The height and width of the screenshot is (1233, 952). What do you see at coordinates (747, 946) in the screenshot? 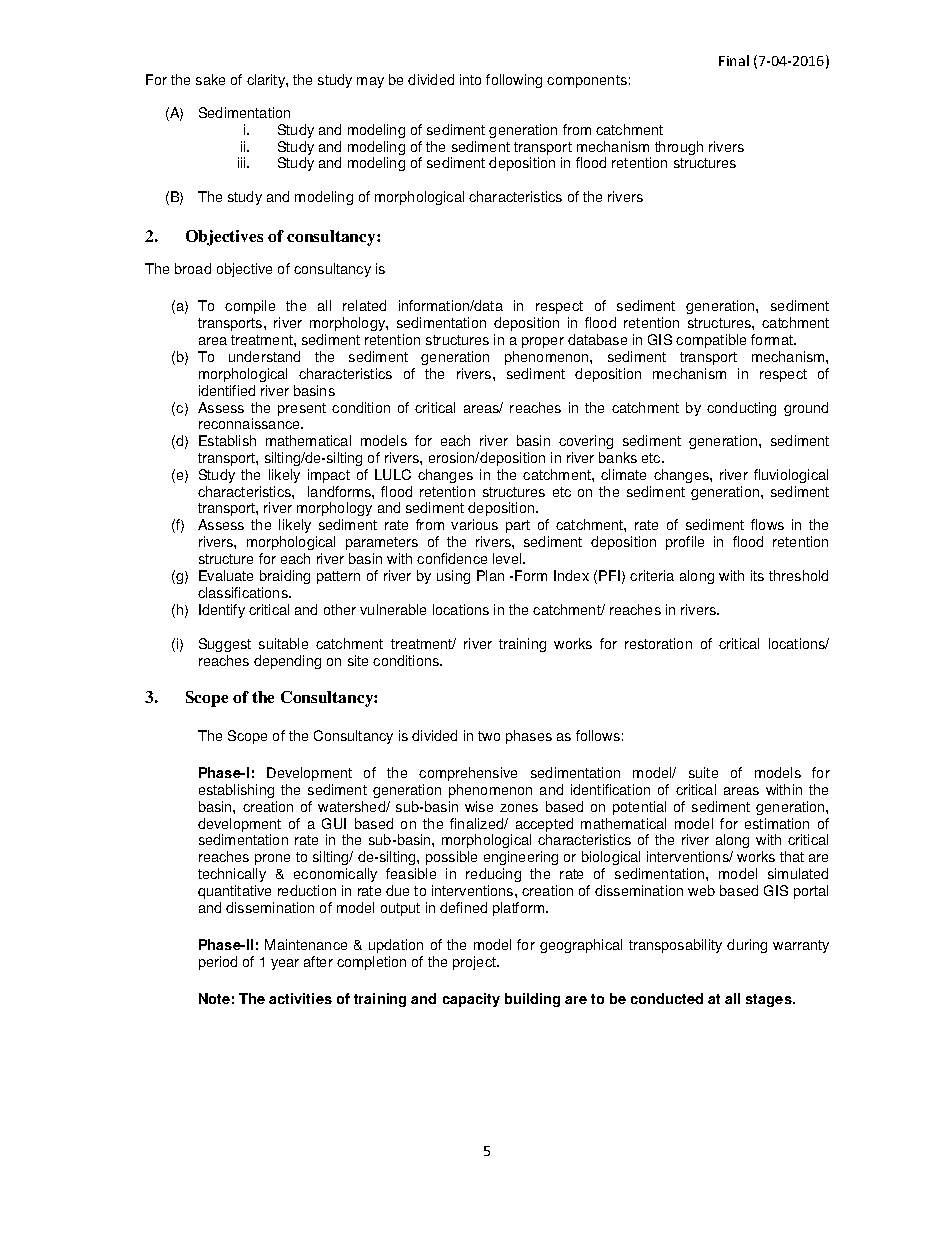
I see `during` at bounding box center [747, 946].
